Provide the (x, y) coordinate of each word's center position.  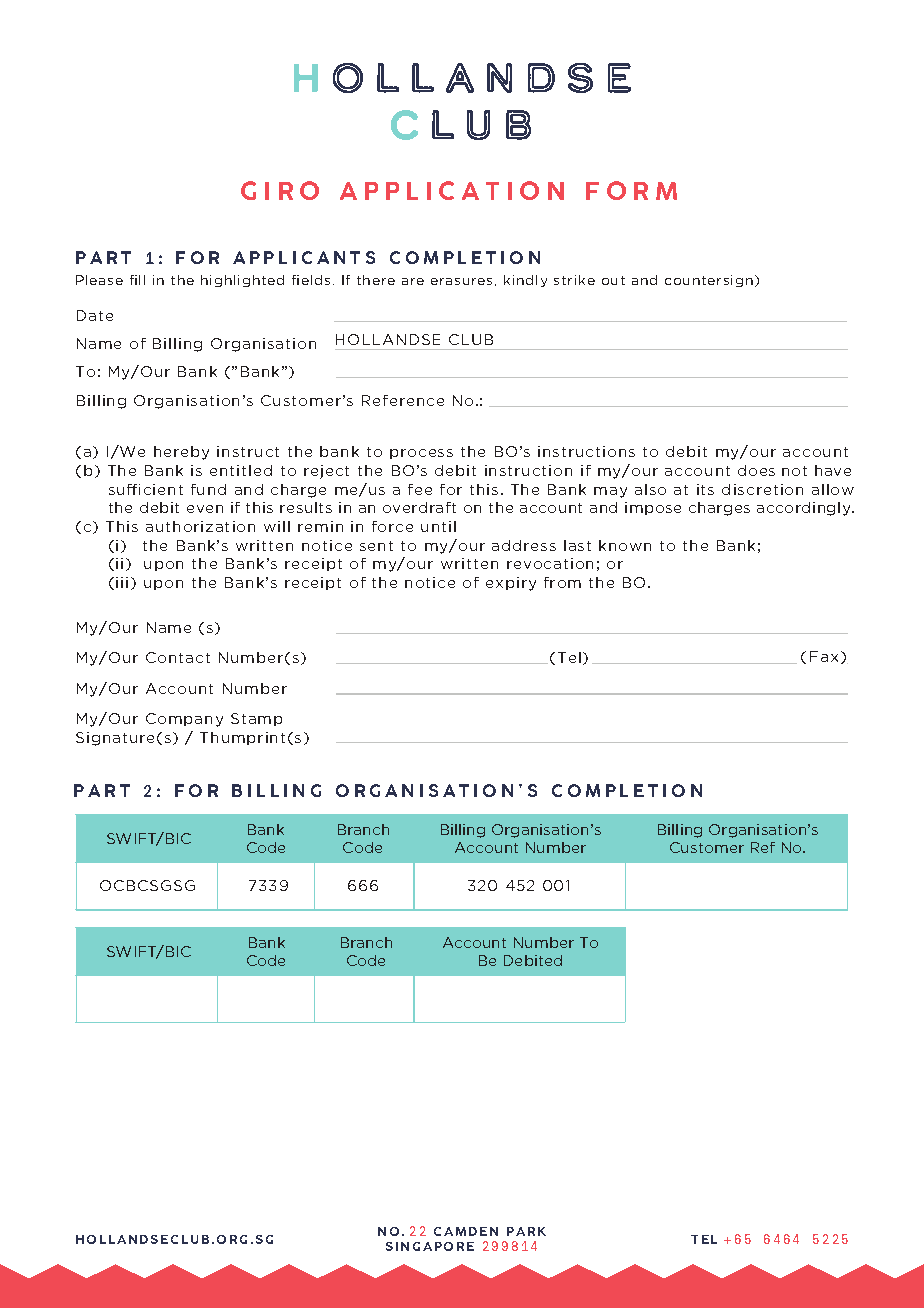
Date (95, 315)
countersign (709, 281)
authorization (200, 526)
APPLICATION (452, 190)
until (438, 526)
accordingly (805, 509)
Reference (403, 400)
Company (184, 720)
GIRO (280, 190)
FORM (631, 190)
